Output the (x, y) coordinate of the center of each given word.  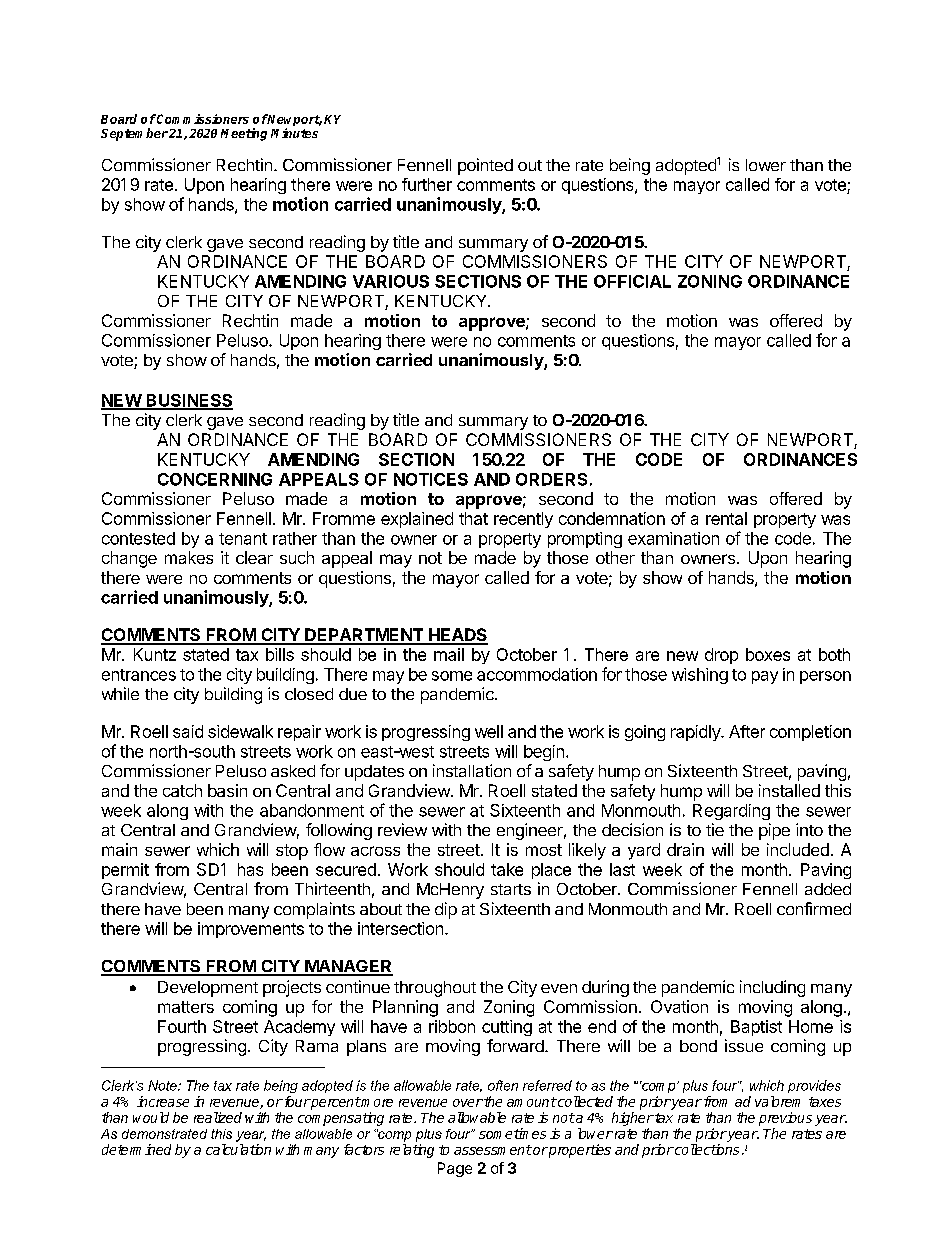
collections (706, 1149)
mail (449, 654)
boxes (768, 654)
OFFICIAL (632, 281)
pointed (485, 166)
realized (218, 1117)
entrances (139, 675)
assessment (493, 1150)
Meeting (244, 134)
